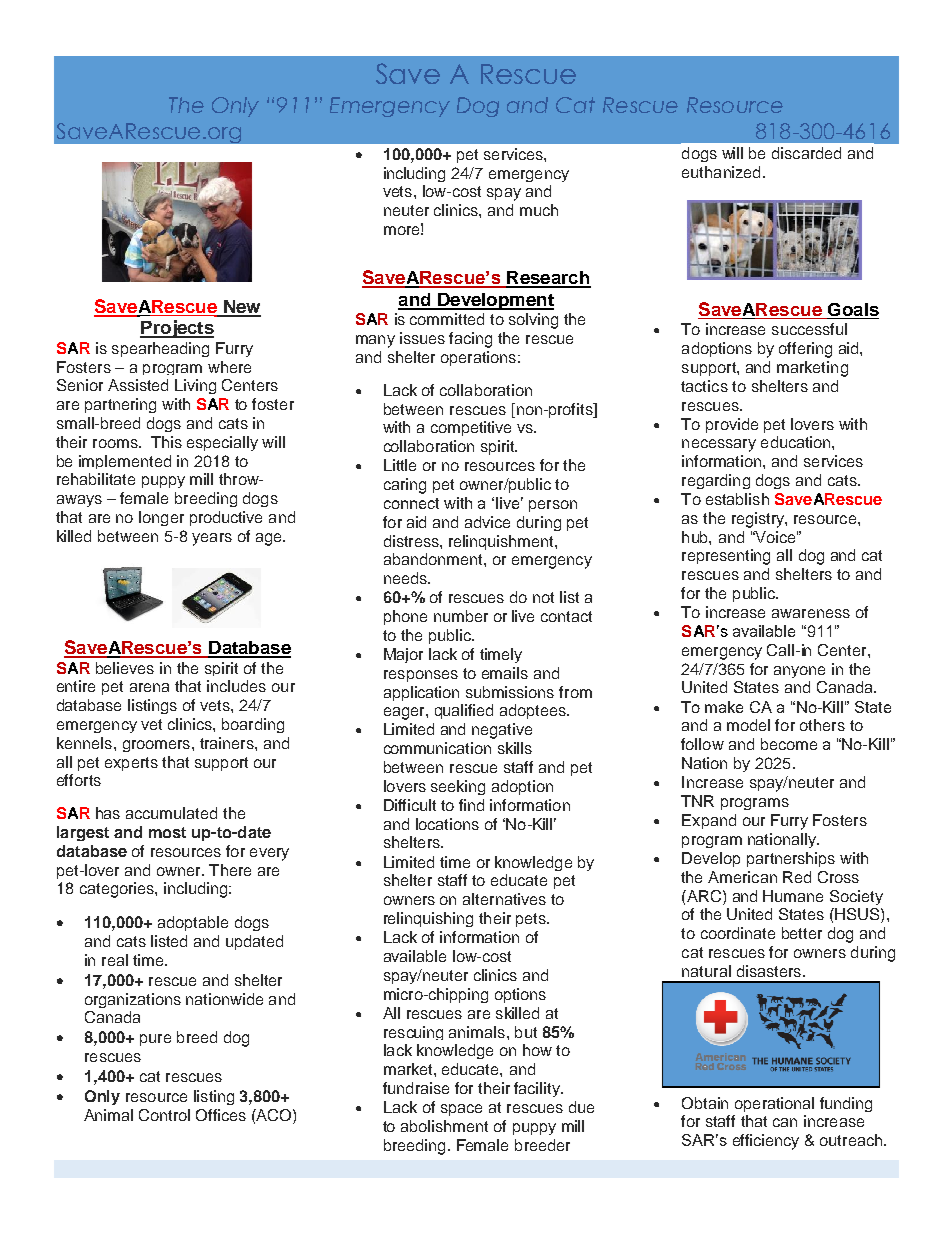 Image resolution: width=952 pixels, height=1233 pixels. I want to click on Expand, so click(709, 821).
